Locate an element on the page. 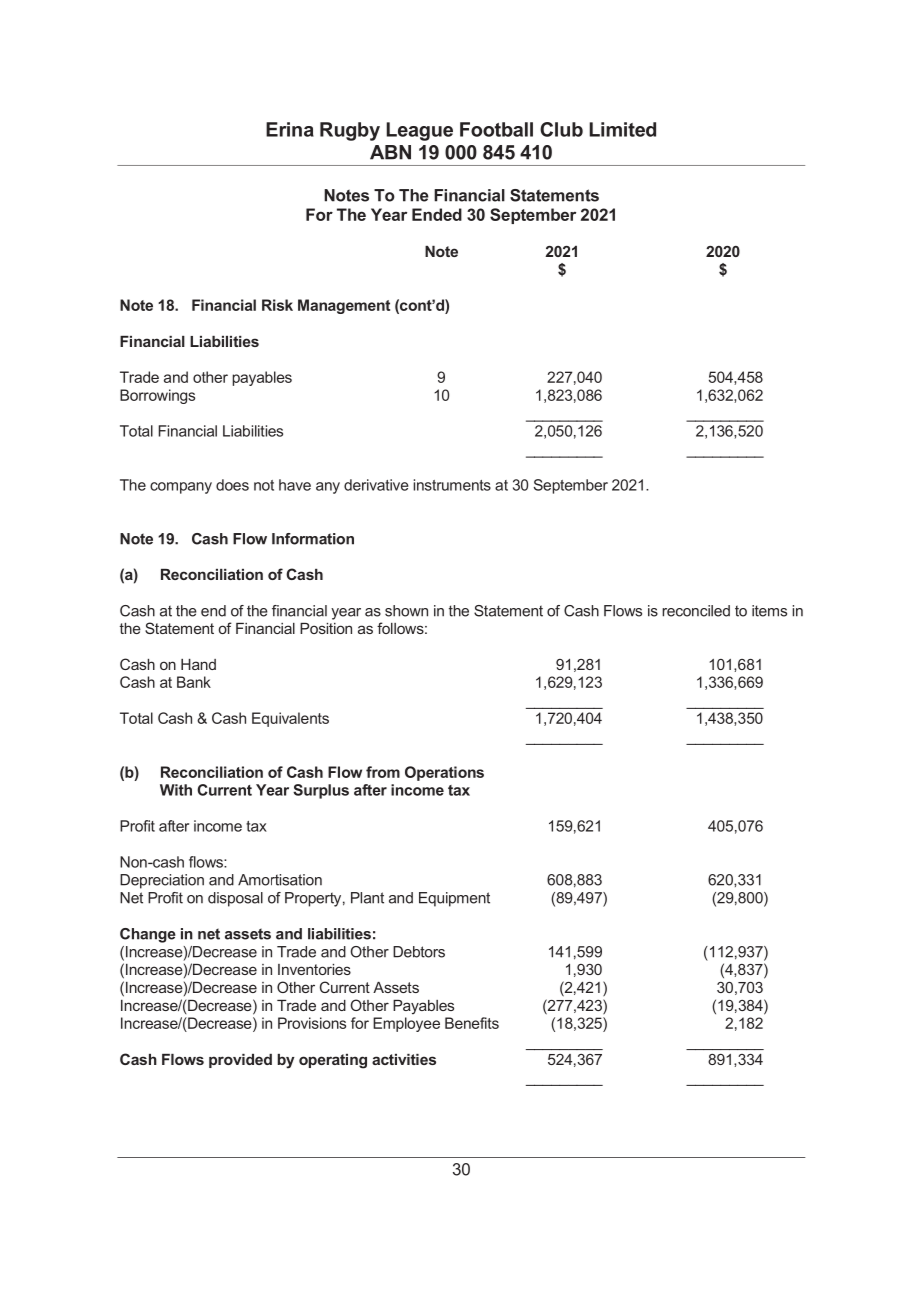 This image has width=924, height=1308. provided is located at coordinates (240, 1061).
